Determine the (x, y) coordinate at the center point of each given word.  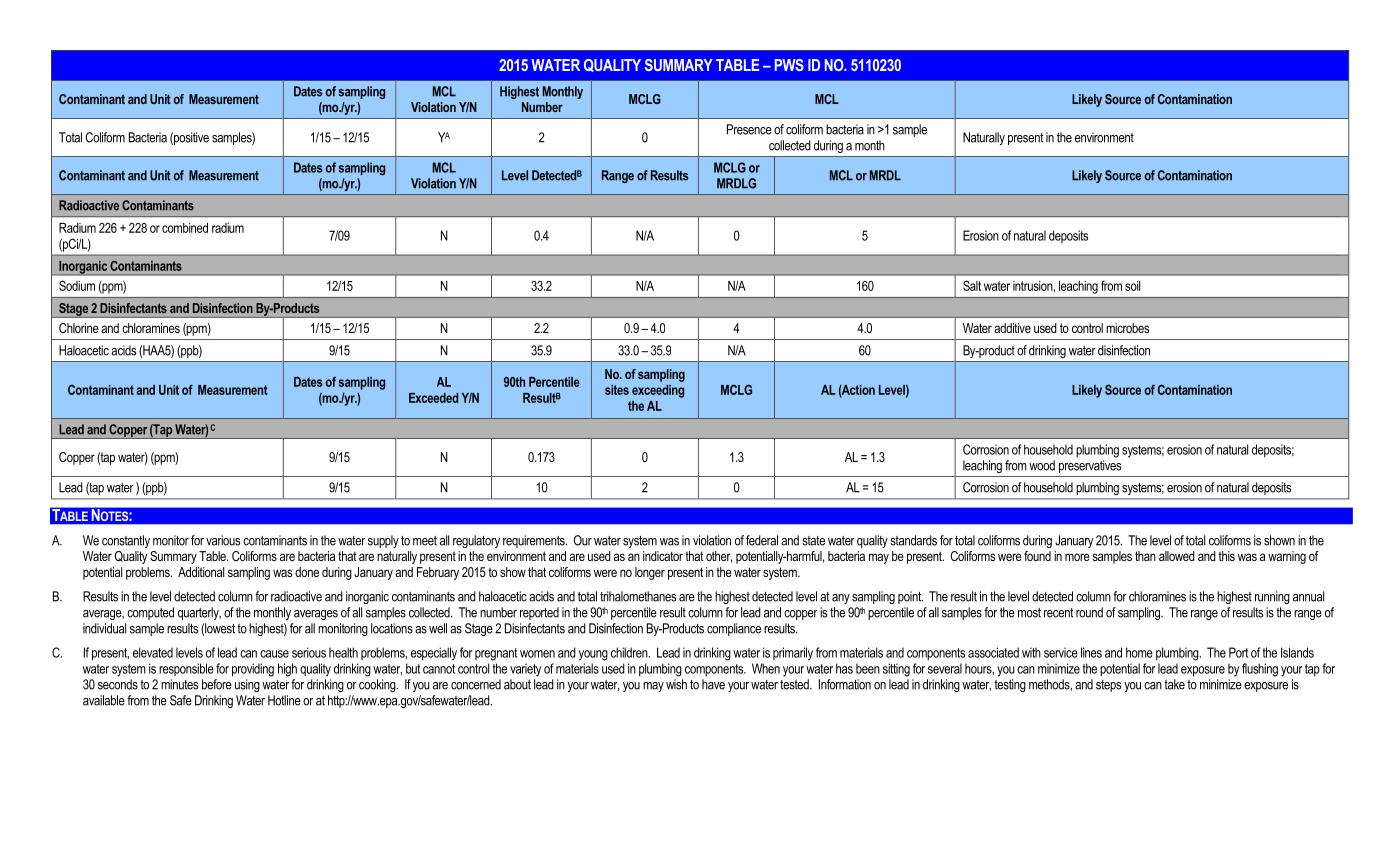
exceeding (658, 391)
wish (676, 684)
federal (762, 540)
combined (185, 228)
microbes (1127, 328)
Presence (749, 129)
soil (1132, 286)
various (223, 540)
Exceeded (433, 398)
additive (1012, 328)
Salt (972, 285)
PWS (789, 65)
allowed (1177, 556)
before (217, 684)
